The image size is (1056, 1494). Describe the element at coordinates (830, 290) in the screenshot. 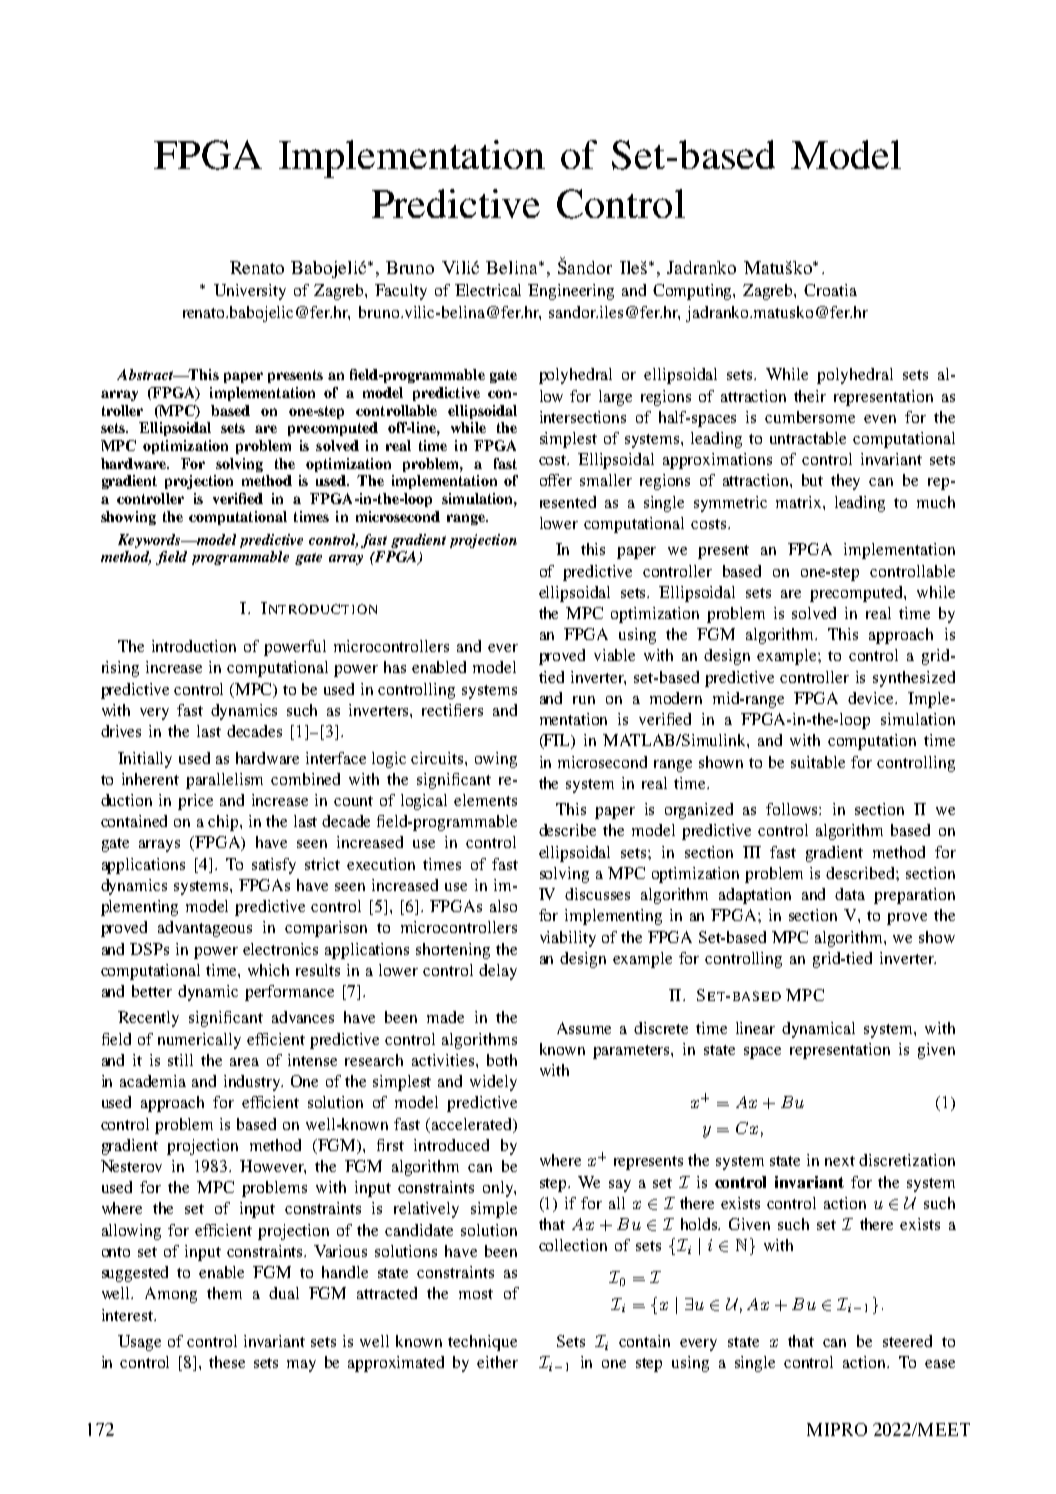

I see `Croatia` at that location.
